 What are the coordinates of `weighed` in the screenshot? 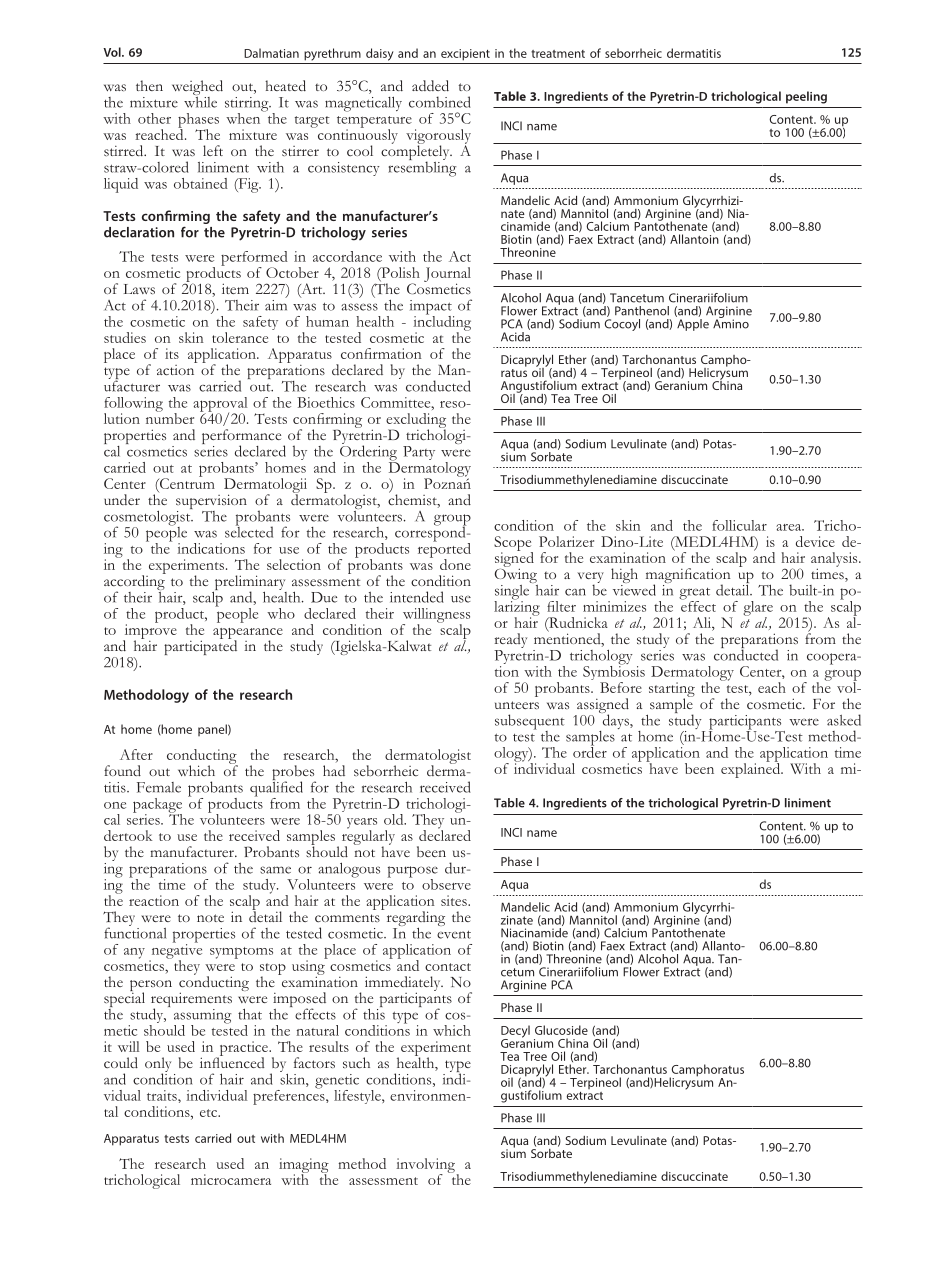 It's located at (197, 89).
